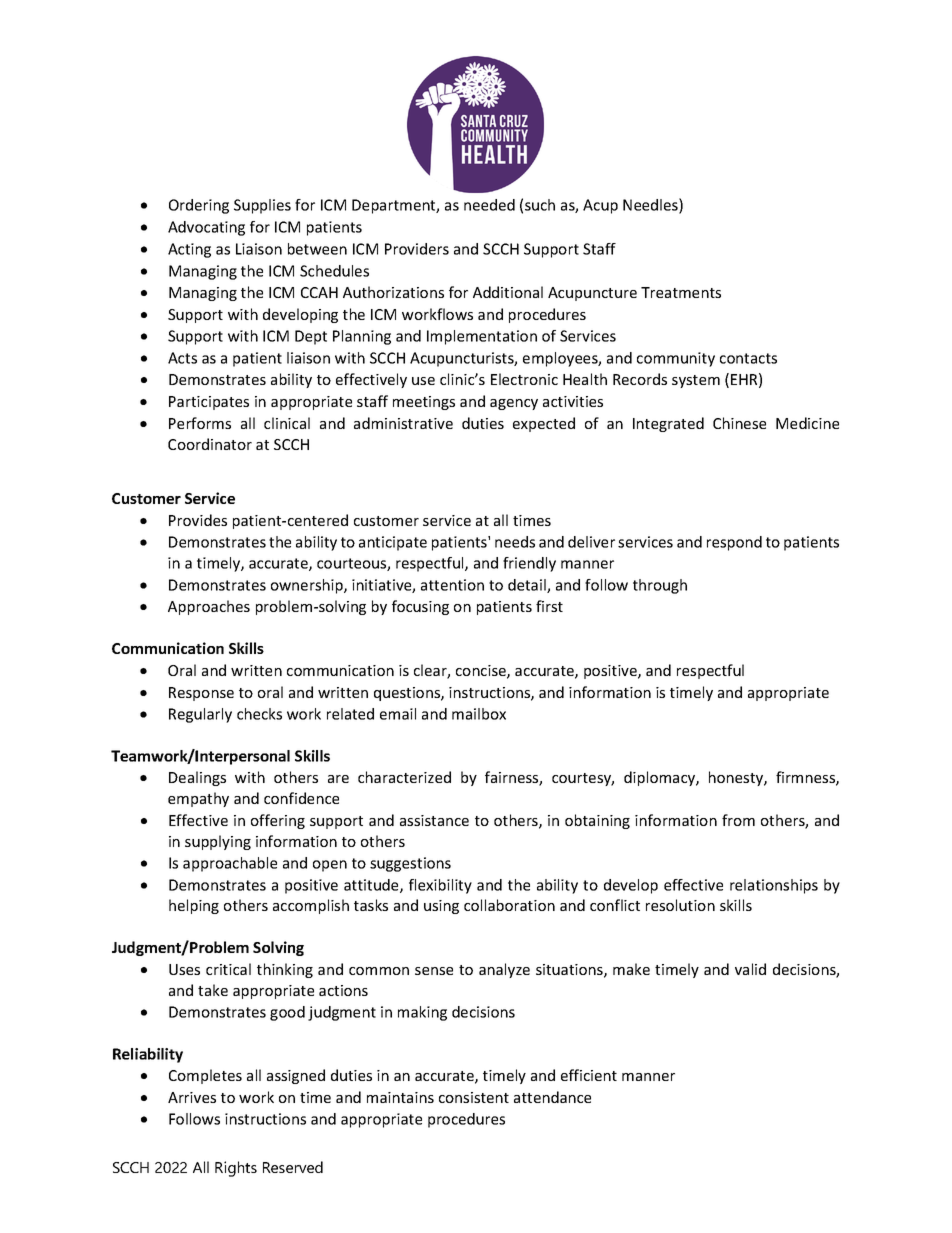 This screenshot has height=1233, width=952. What do you see at coordinates (262, 206) in the screenshot?
I see `Supplies` at bounding box center [262, 206].
